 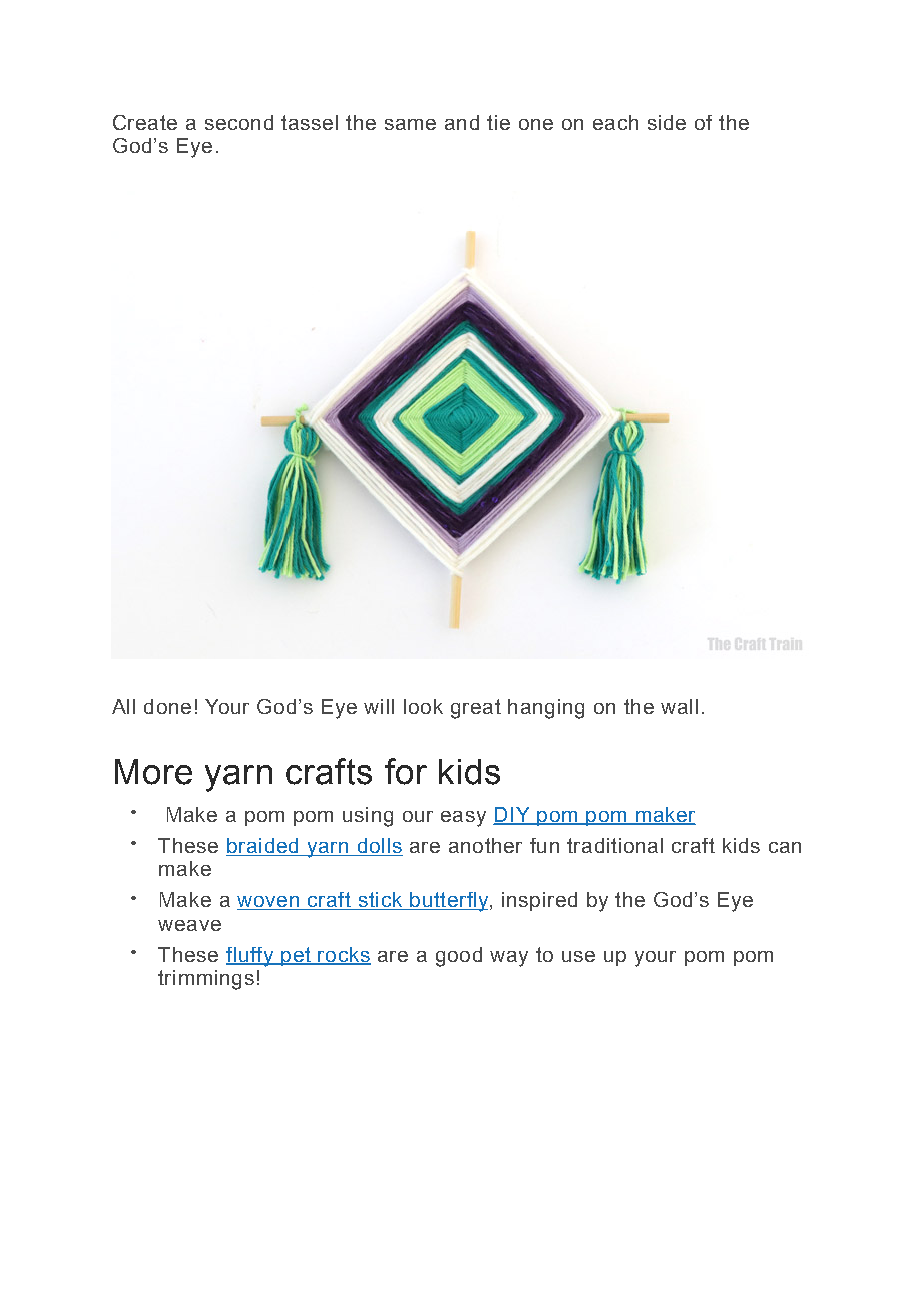 What do you see at coordinates (423, 706) in the screenshot?
I see `look` at bounding box center [423, 706].
